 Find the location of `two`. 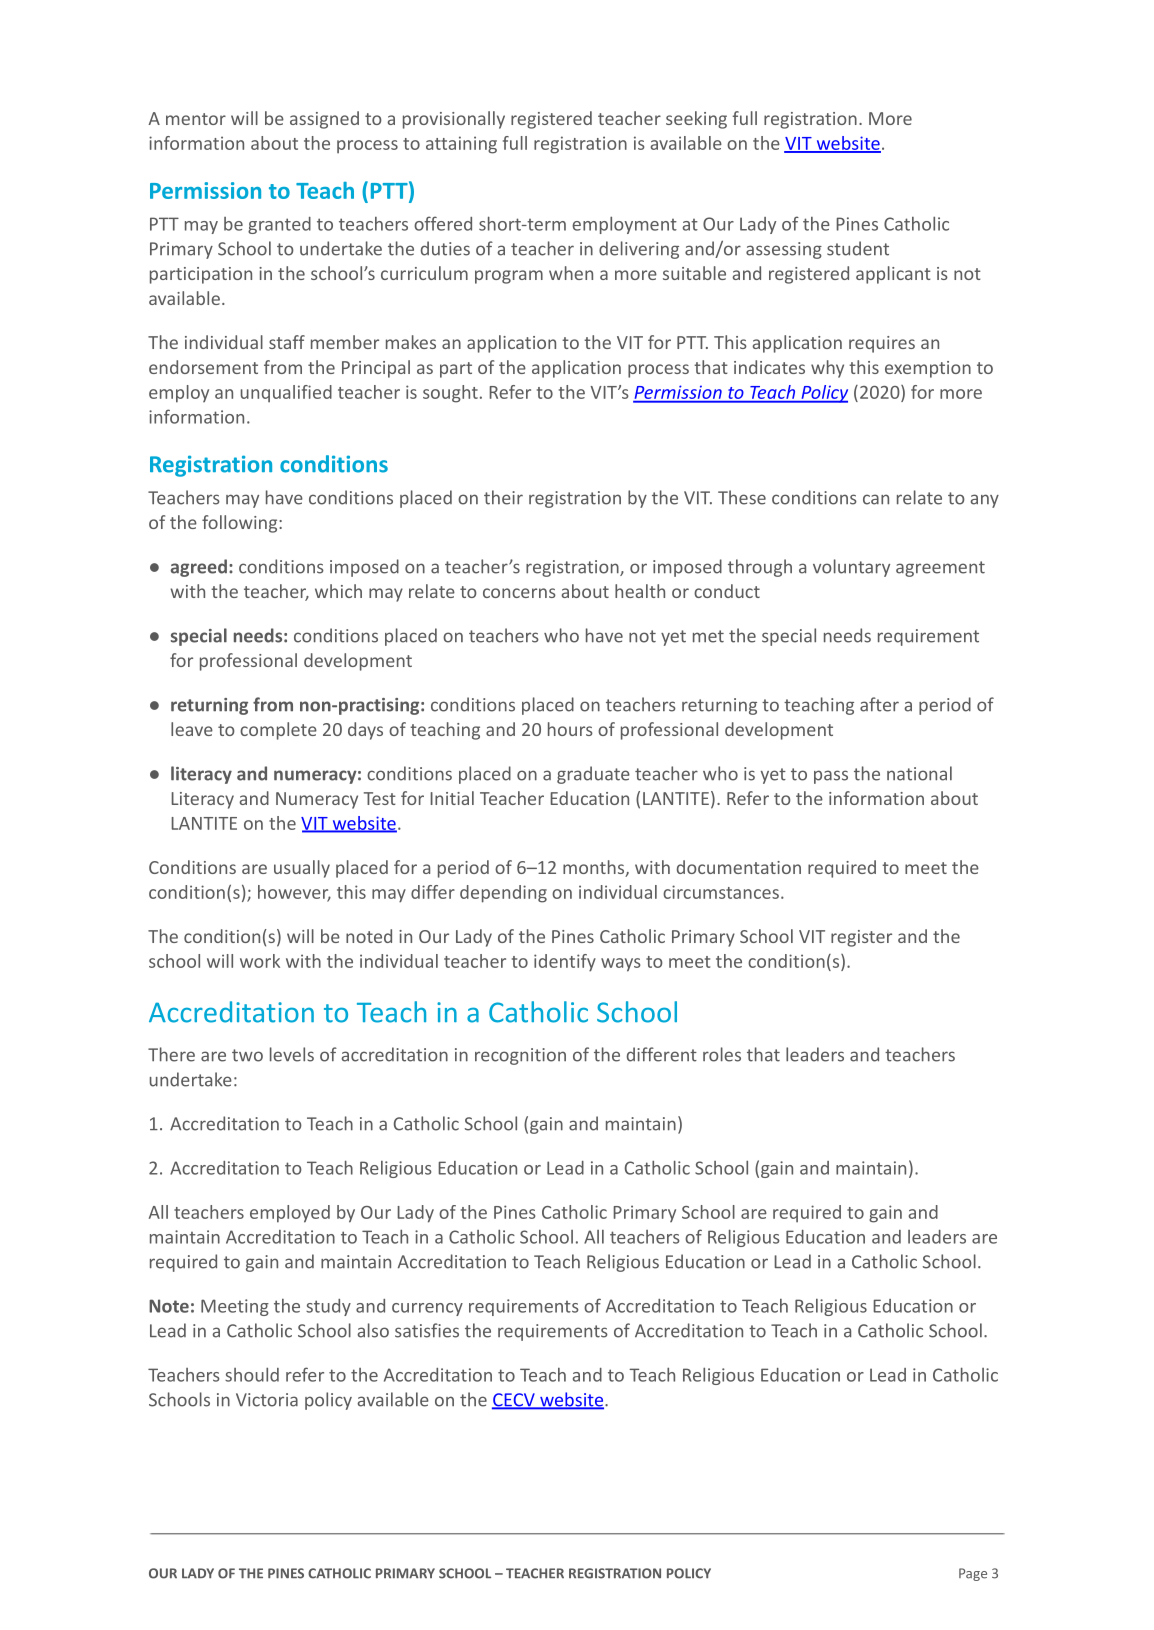

two is located at coordinates (247, 1055).
